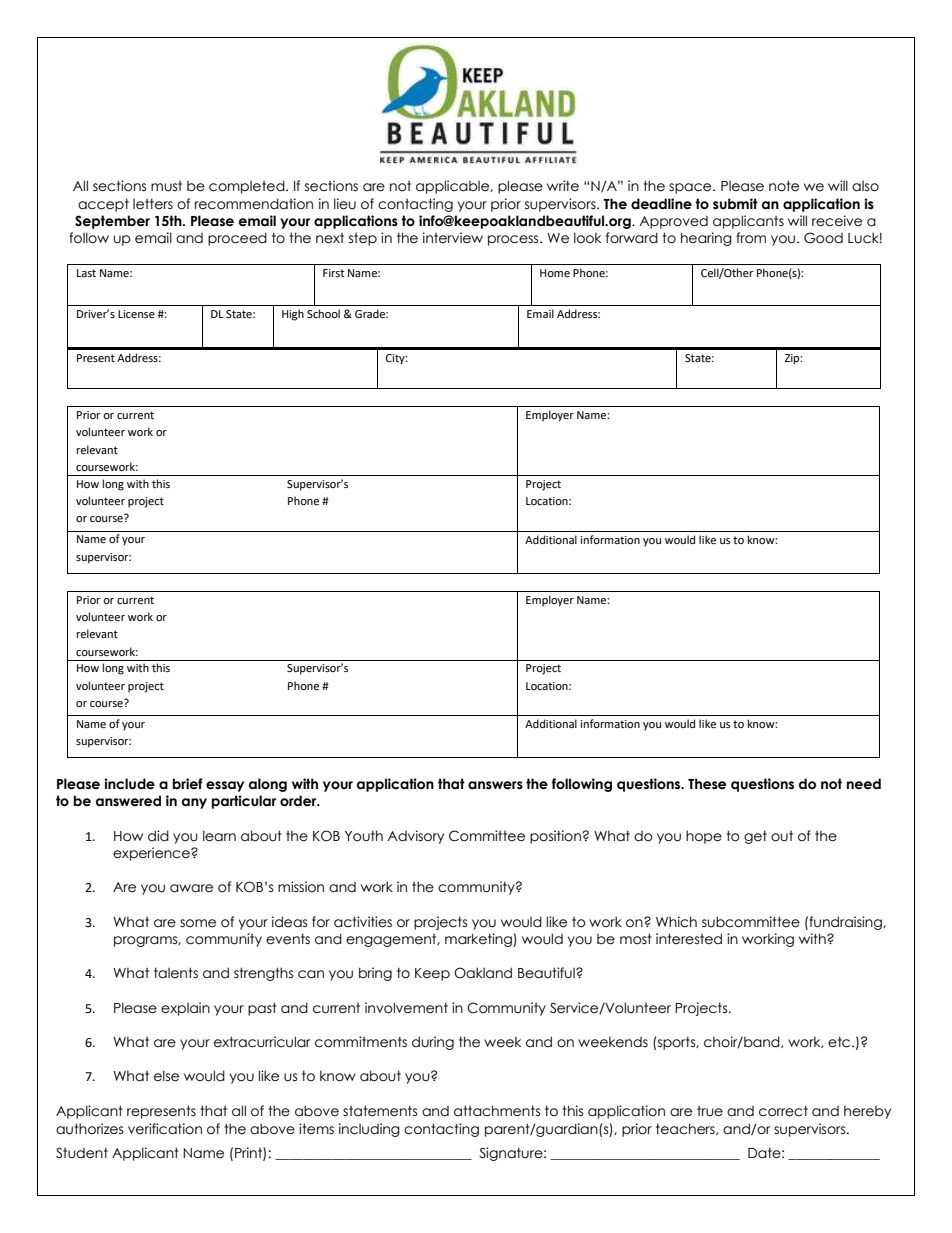 The width and height of the screenshot is (952, 1233). What do you see at coordinates (735, 204) in the screenshot?
I see `submit` at bounding box center [735, 204].
